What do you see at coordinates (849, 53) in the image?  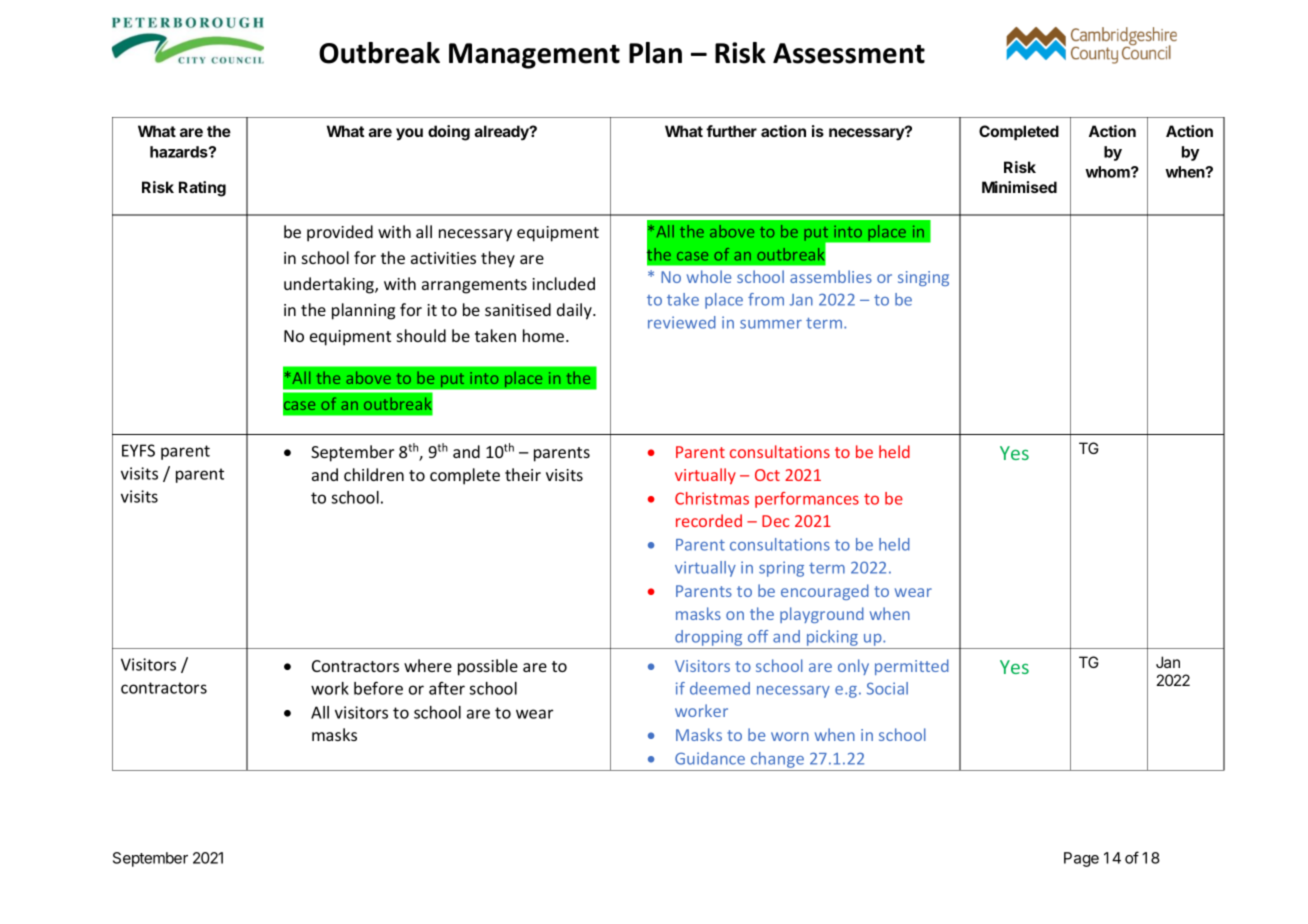 I see `Assessment` at bounding box center [849, 53].
